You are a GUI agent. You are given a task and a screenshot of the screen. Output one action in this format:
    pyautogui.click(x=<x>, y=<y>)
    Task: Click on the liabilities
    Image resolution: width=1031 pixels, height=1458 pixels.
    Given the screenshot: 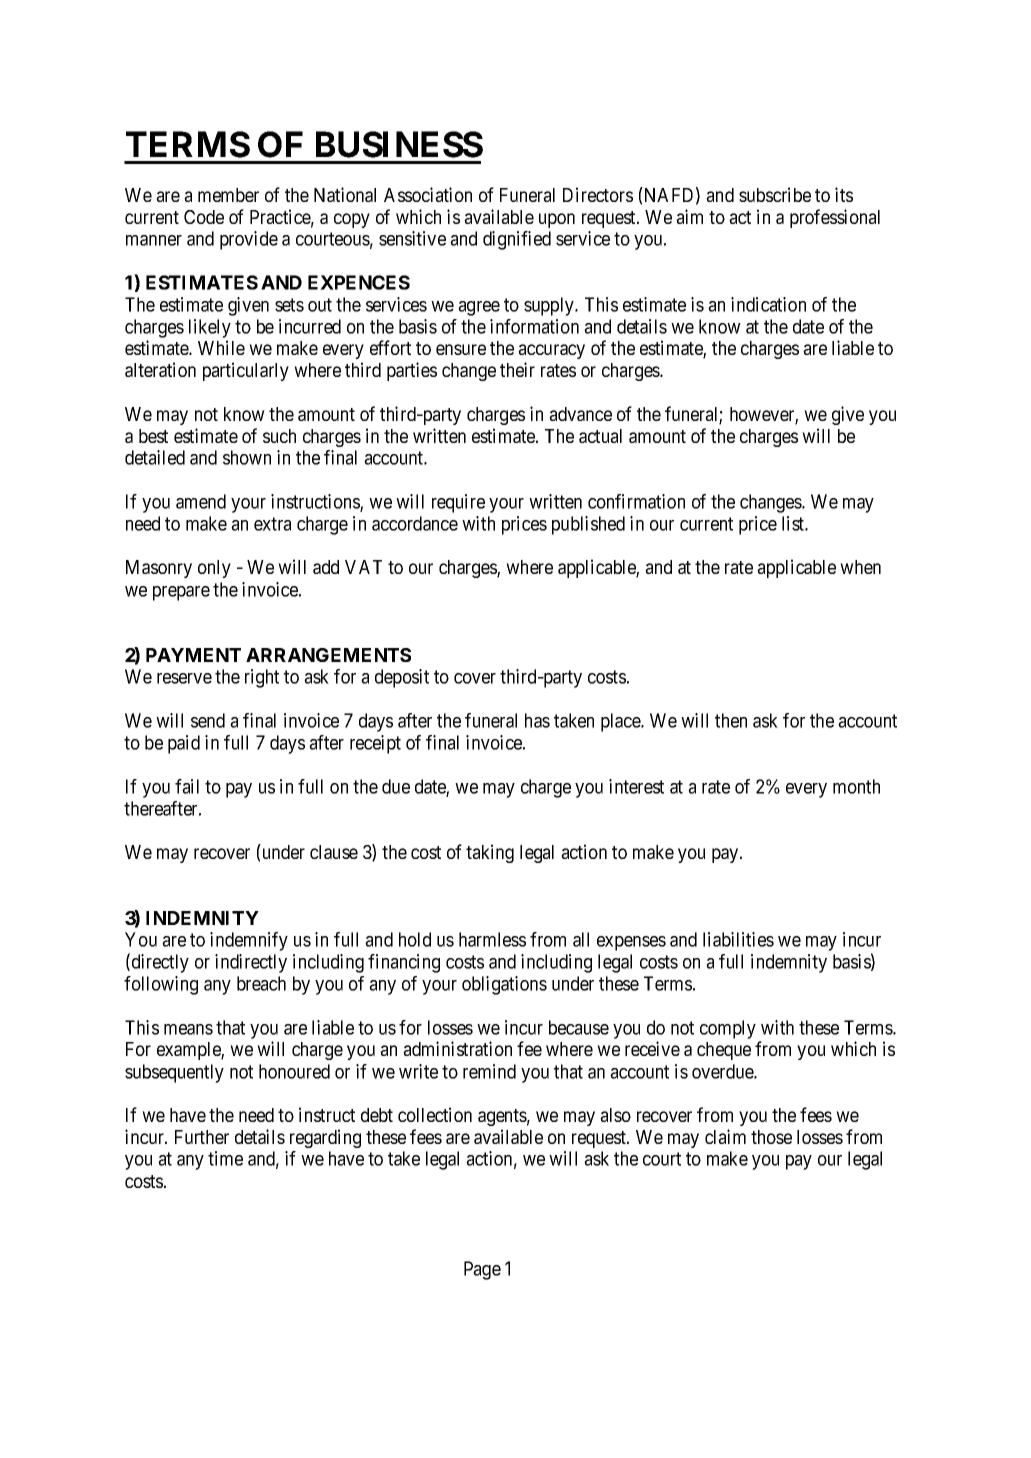 What is the action you would take?
    pyautogui.click(x=738, y=939)
